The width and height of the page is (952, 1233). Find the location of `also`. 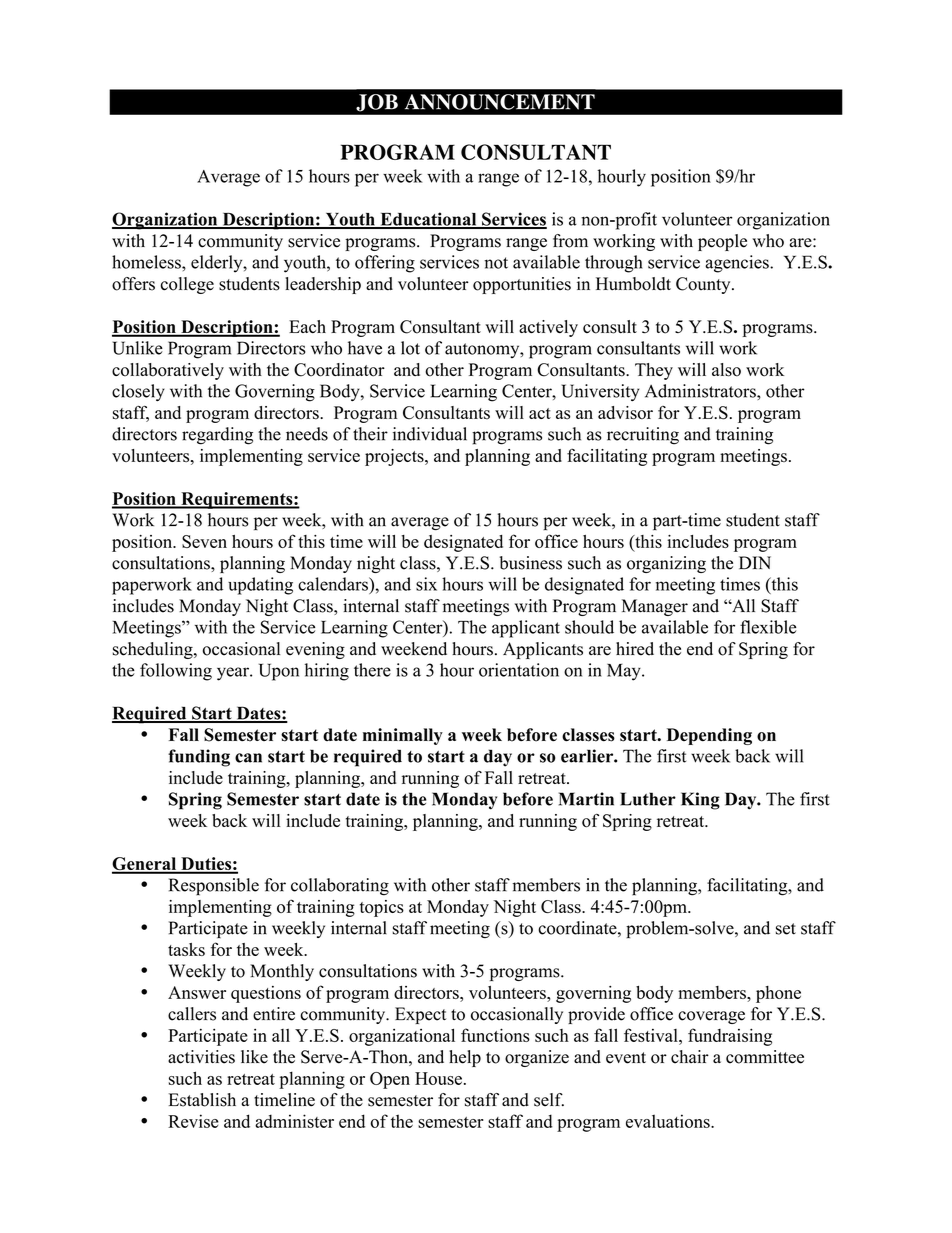

also is located at coordinates (726, 370).
